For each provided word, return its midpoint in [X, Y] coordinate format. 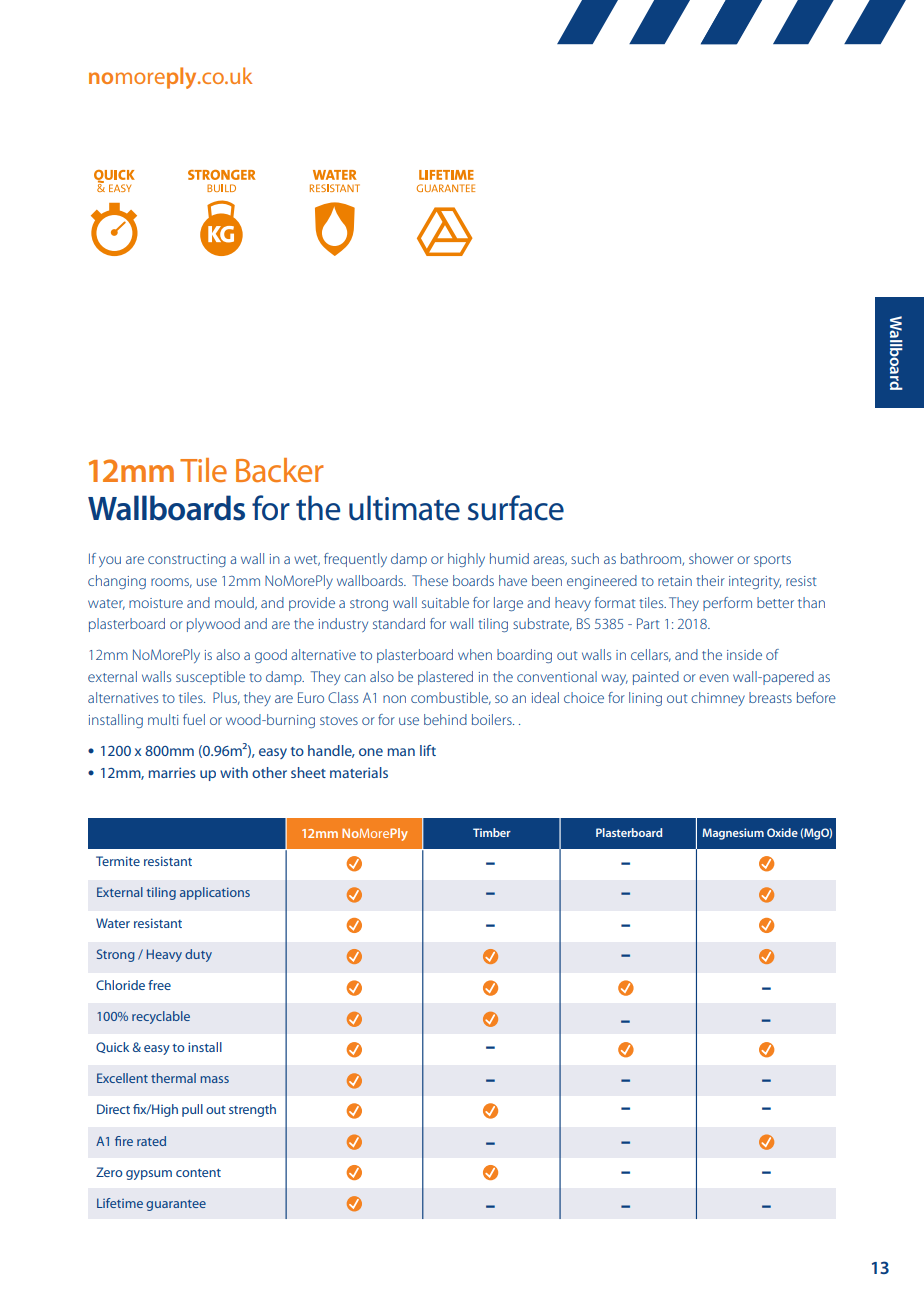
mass [214, 1079]
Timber [492, 832]
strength [252, 1110]
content [198, 1173]
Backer [280, 470]
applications [215, 893]
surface [516, 508]
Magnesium [733, 834]
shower [711, 558]
